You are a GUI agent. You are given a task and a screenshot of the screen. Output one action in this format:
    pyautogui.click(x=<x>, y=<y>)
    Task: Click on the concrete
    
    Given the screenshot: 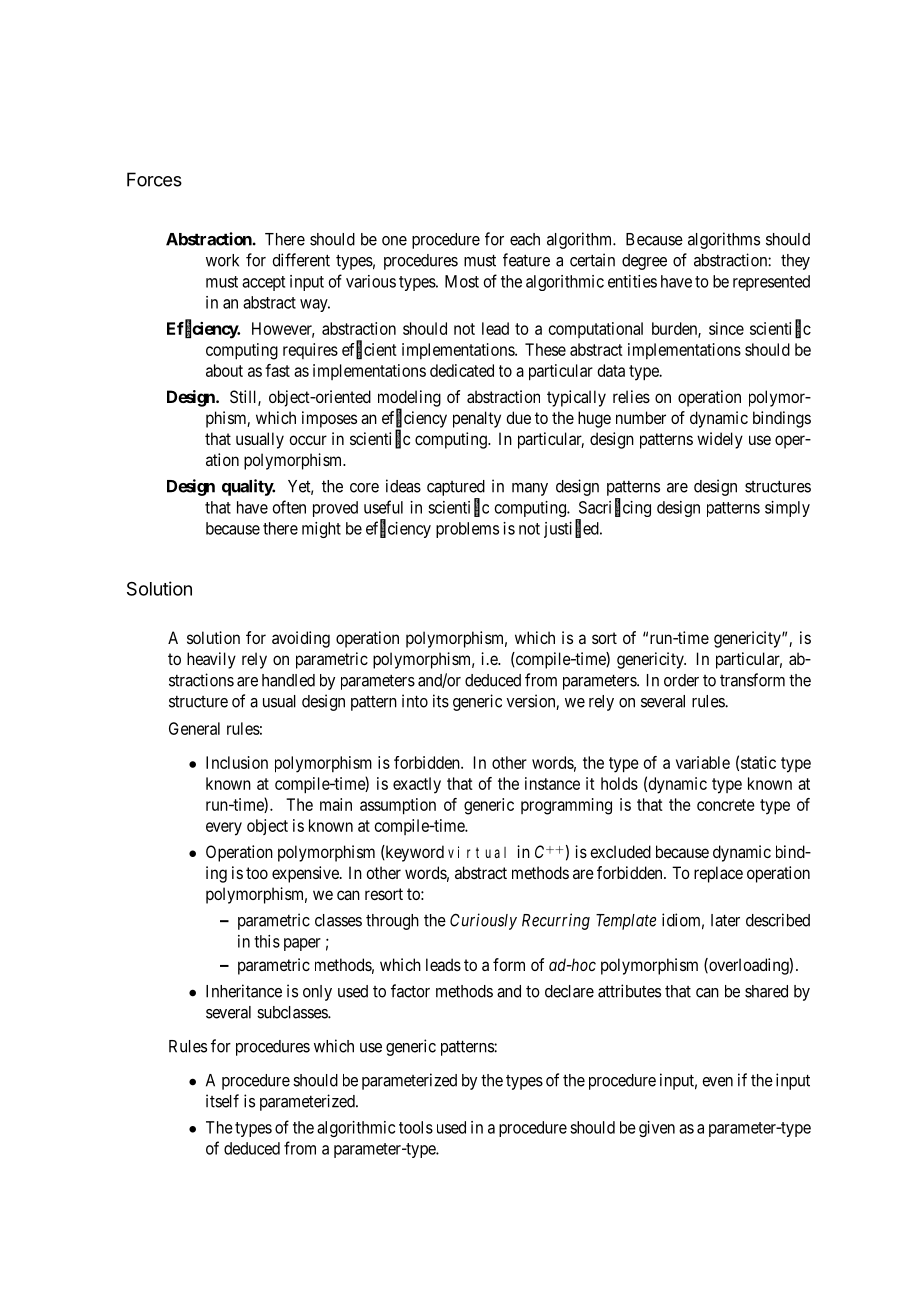 What is the action you would take?
    pyautogui.click(x=726, y=805)
